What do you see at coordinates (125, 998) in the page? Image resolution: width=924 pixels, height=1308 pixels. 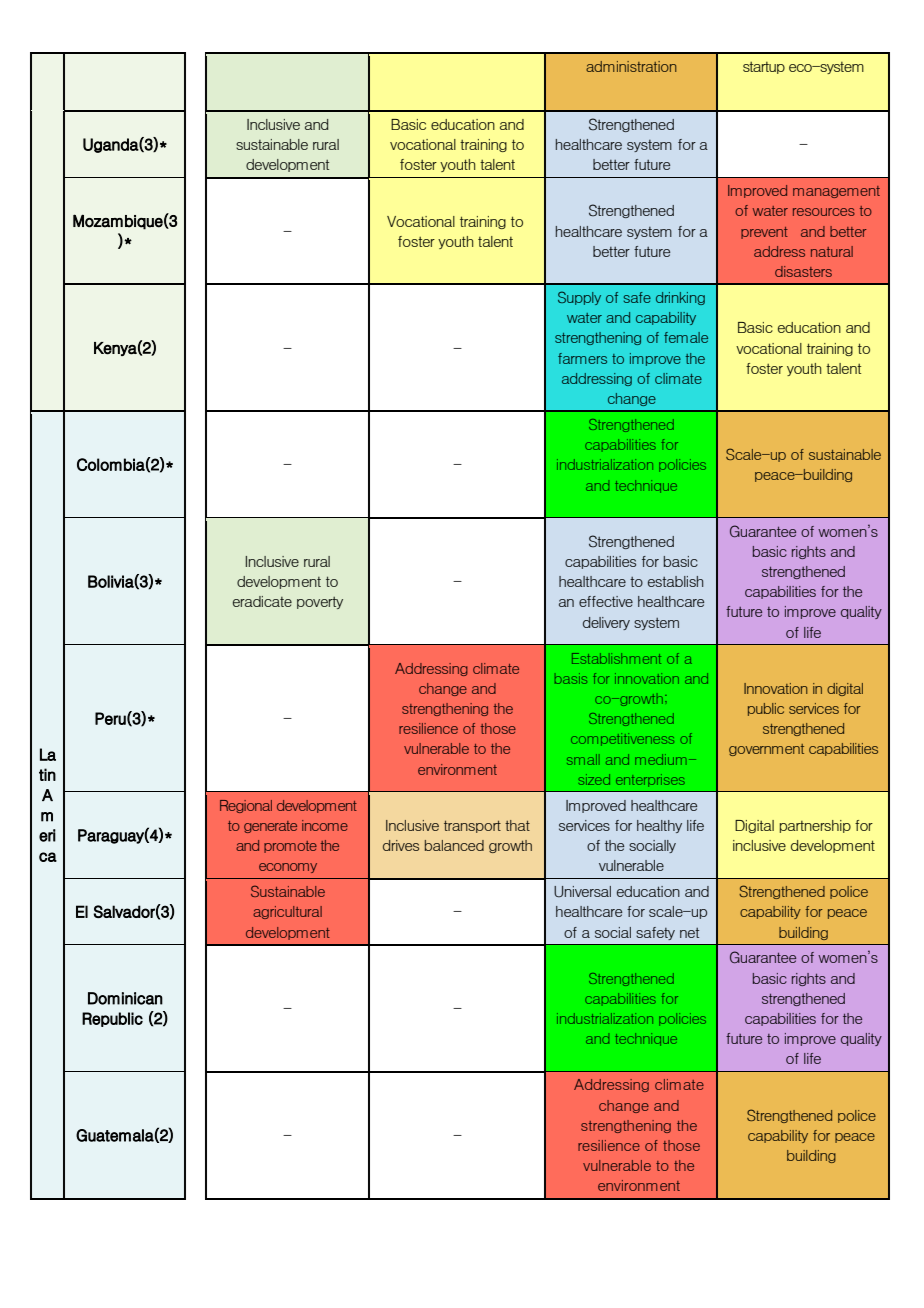 I see `Dominican` at bounding box center [125, 998].
